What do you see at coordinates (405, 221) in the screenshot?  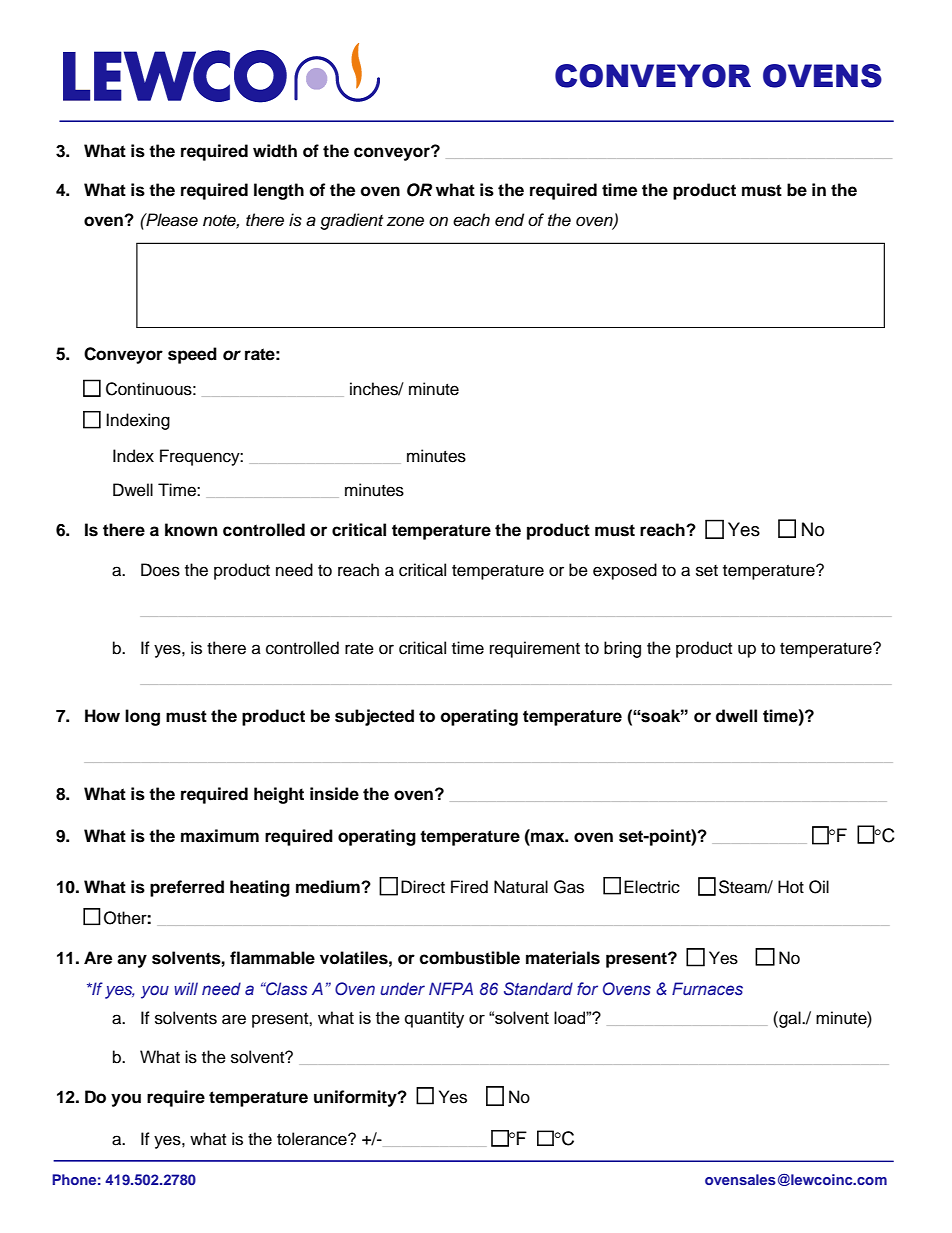 I see `zone` at bounding box center [405, 221].
